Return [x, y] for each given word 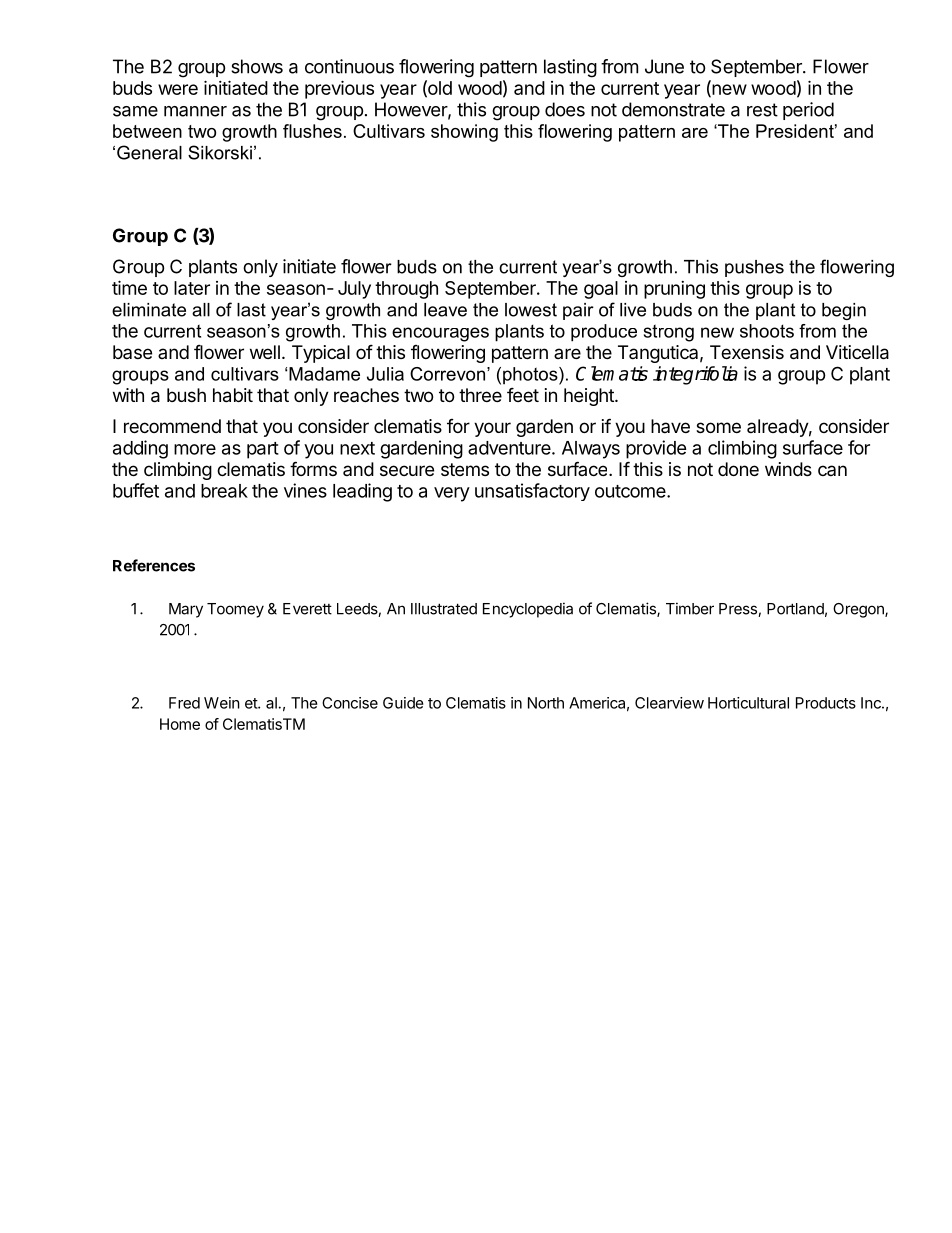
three [480, 395]
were [178, 89]
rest [762, 110]
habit [233, 395]
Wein [222, 703]
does [565, 109]
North [546, 703]
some [718, 427]
